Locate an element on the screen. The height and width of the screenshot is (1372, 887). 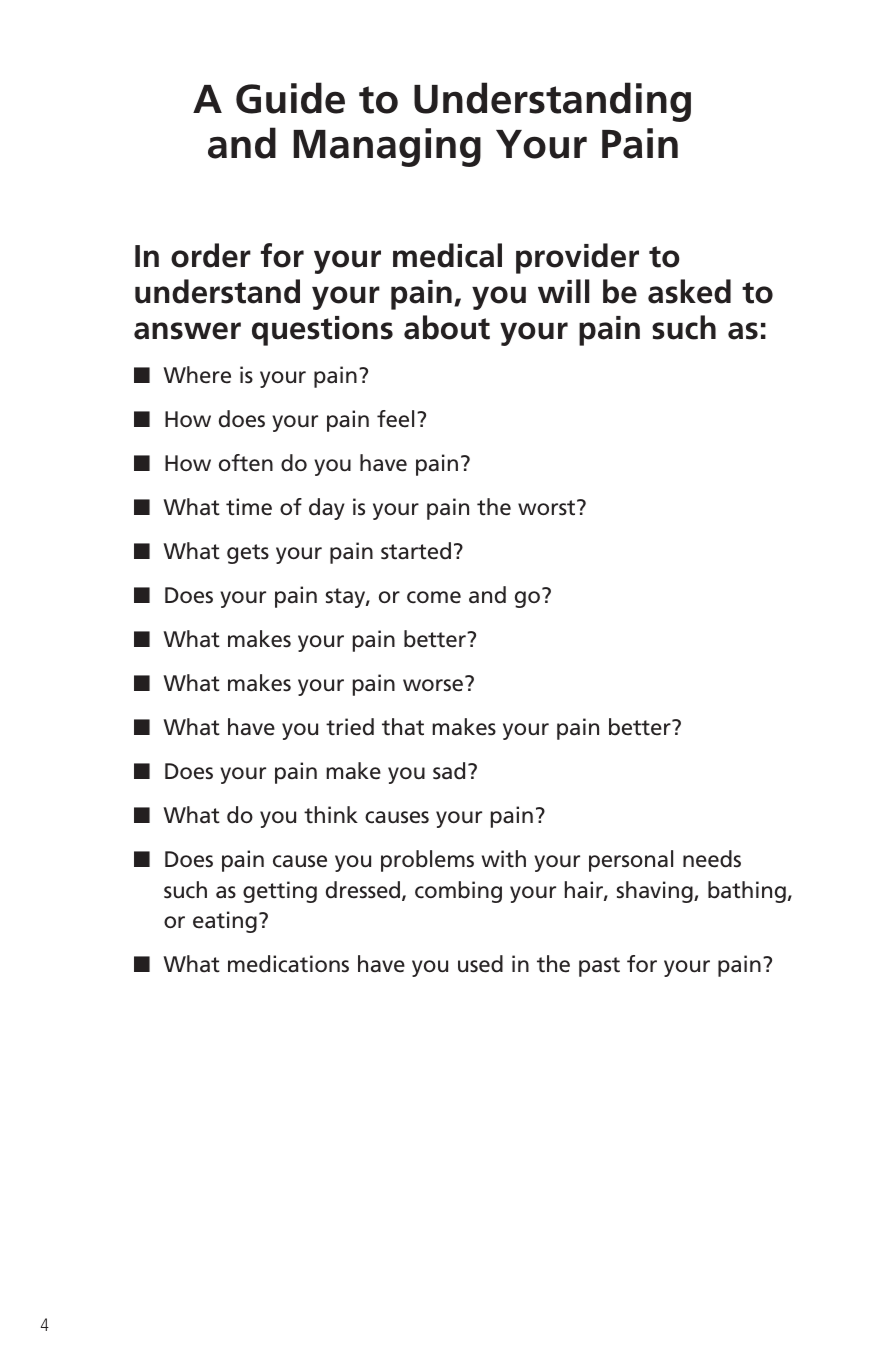
started is located at coordinates (416, 551).
